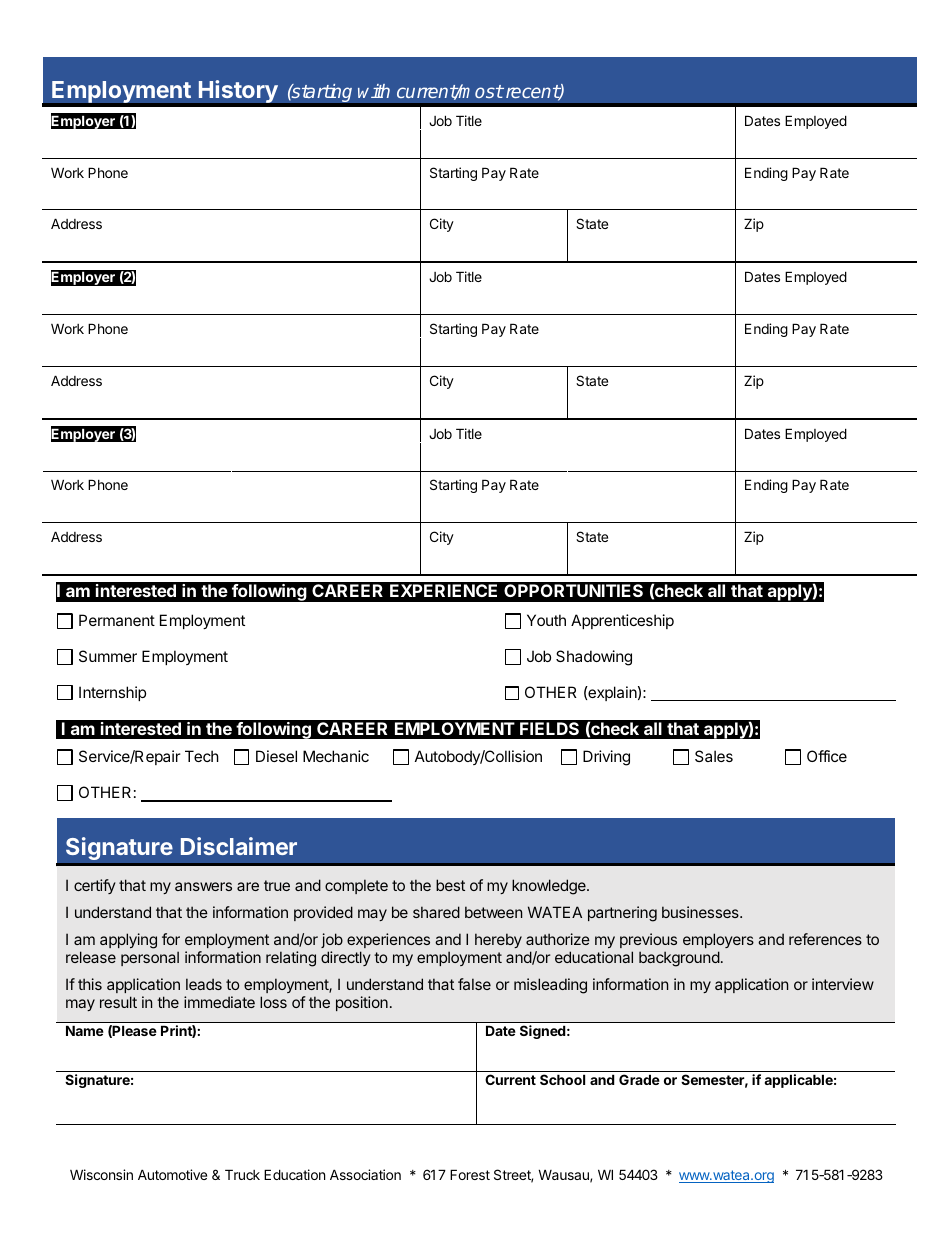  I want to click on with, so click(374, 91).
